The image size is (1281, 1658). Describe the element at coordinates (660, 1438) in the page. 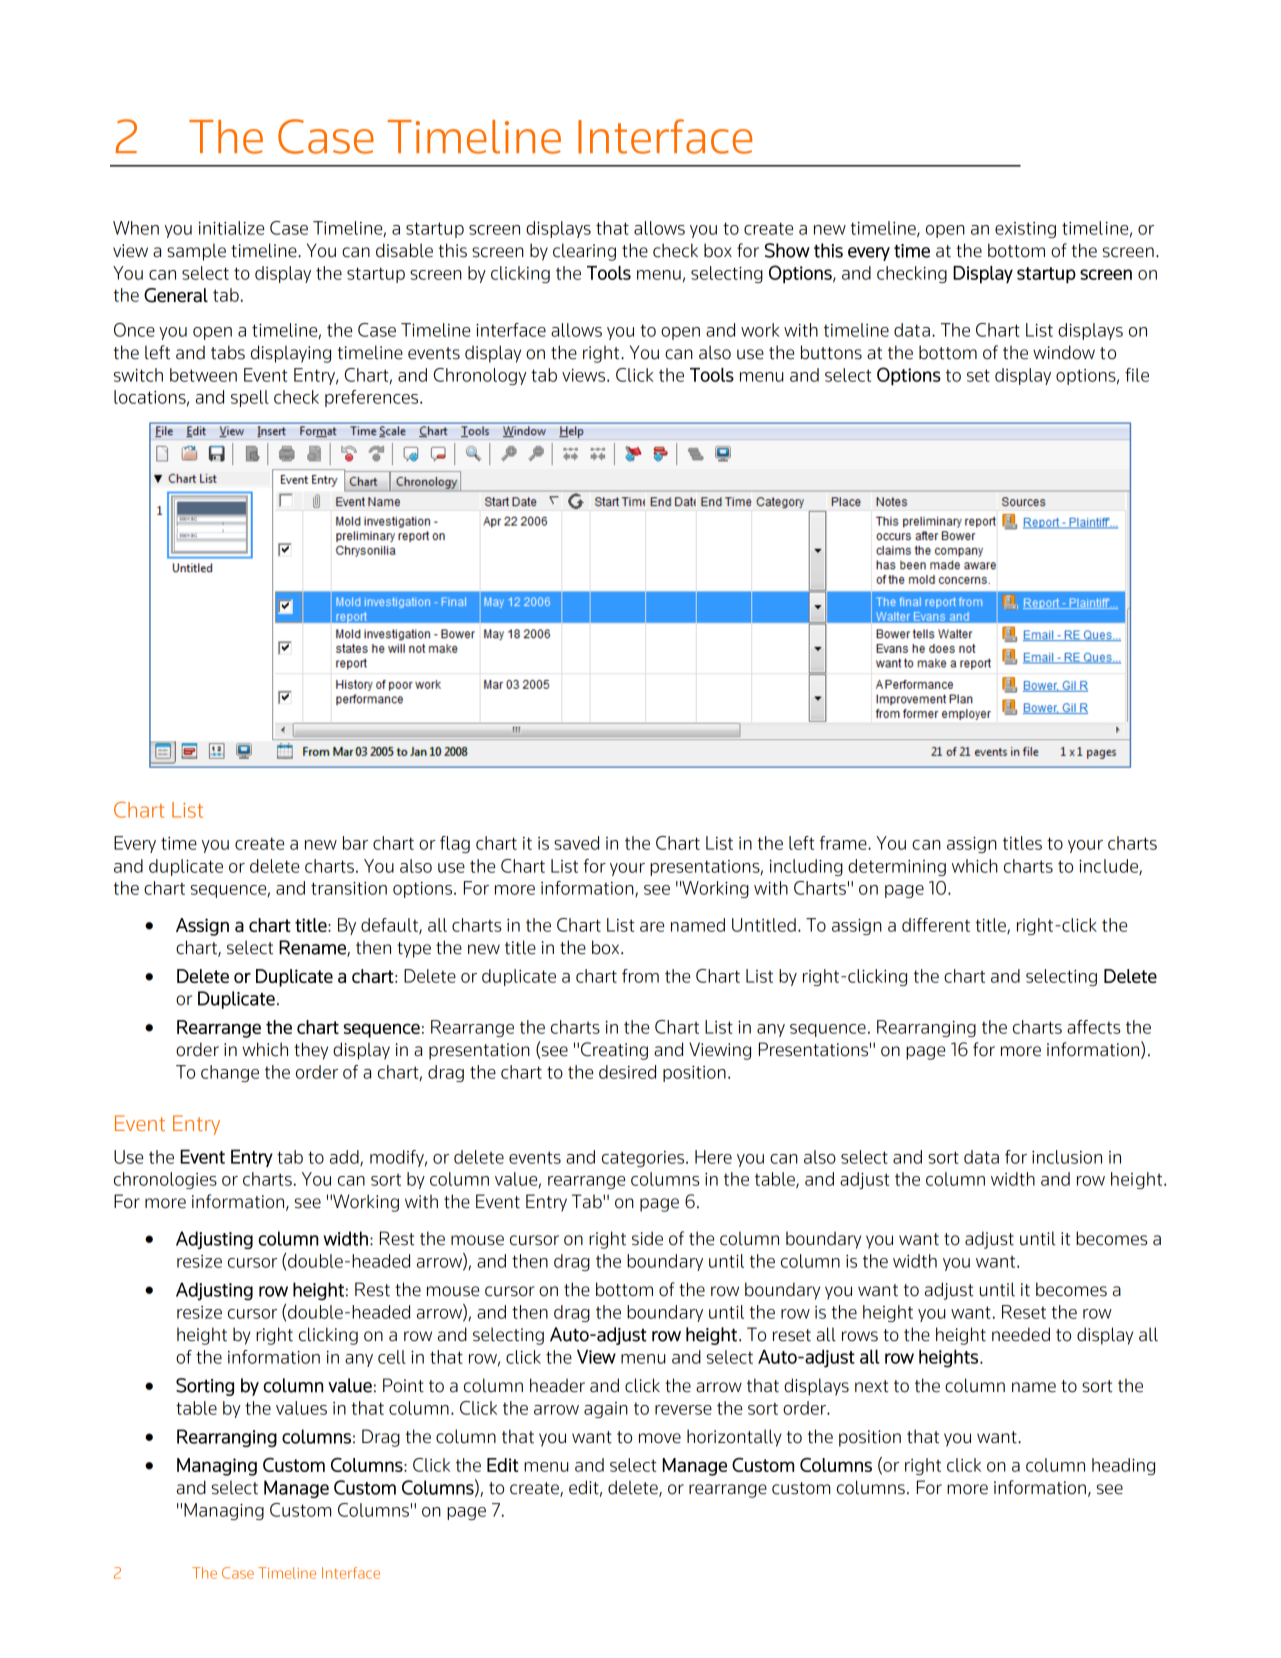

I see `move` at that location.
